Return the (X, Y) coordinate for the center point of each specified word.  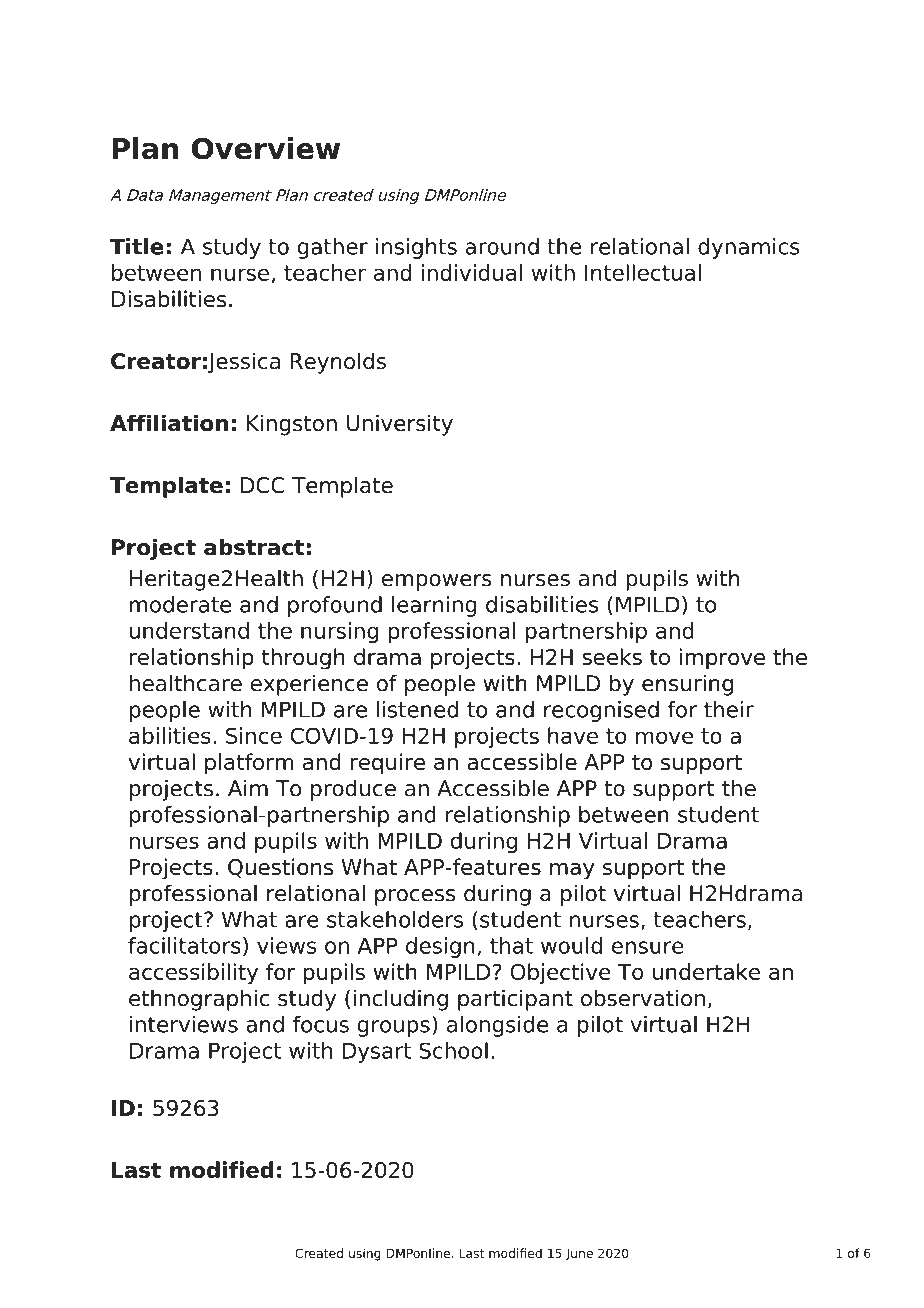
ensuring (687, 685)
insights (416, 248)
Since (254, 735)
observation (643, 998)
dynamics (749, 248)
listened (417, 709)
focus (321, 1024)
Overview (266, 148)
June (579, 1255)
